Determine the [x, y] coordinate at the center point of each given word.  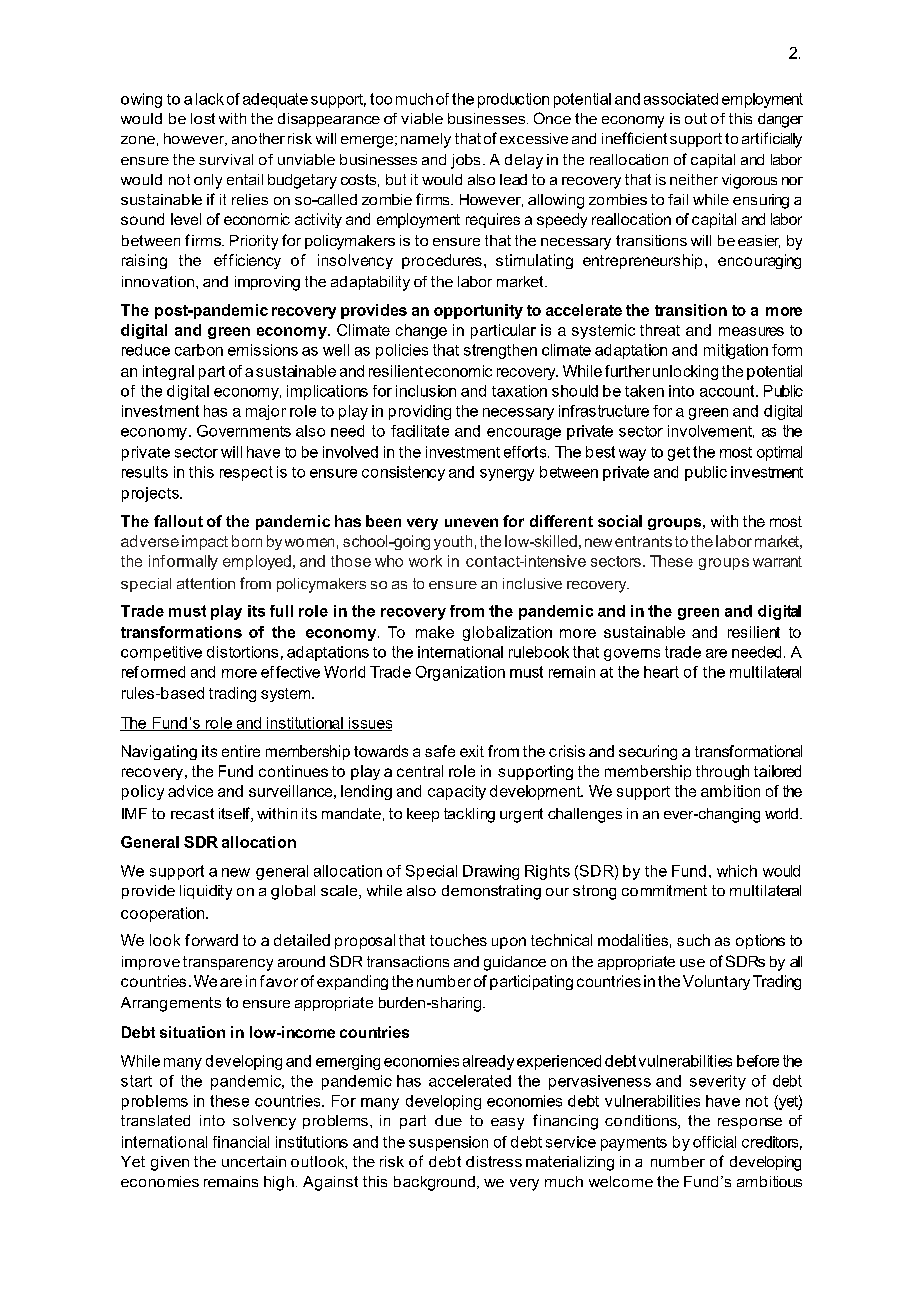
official [714, 1142]
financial [241, 1142]
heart [661, 672]
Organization [460, 673]
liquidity [206, 892]
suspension [448, 1143]
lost [203, 118]
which [737, 871]
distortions [242, 652]
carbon [199, 350]
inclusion [426, 391]
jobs [465, 161]
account [728, 391]
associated [681, 99]
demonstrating [491, 892]
